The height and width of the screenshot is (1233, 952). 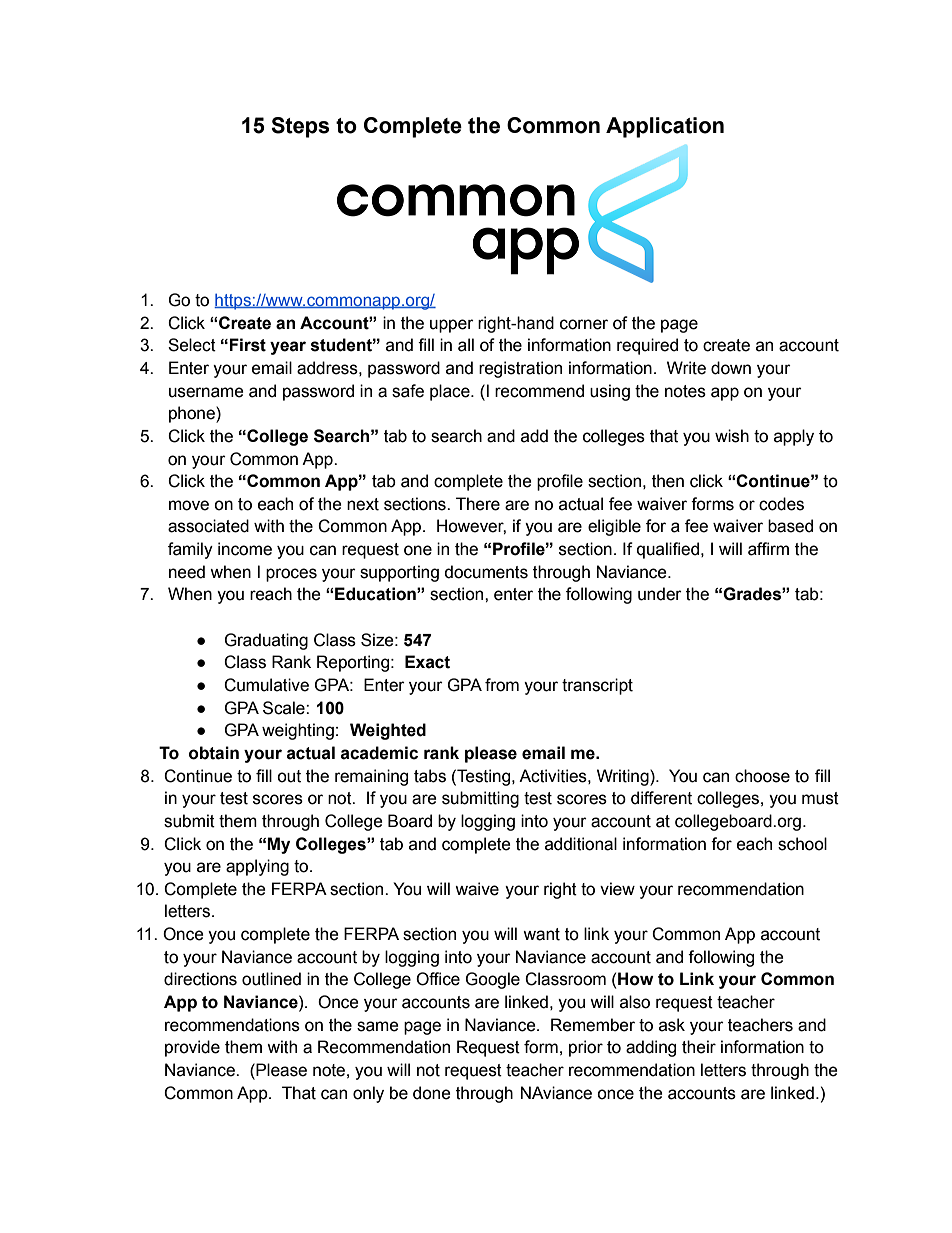 What do you see at coordinates (665, 127) in the screenshot?
I see `Application` at bounding box center [665, 127].
